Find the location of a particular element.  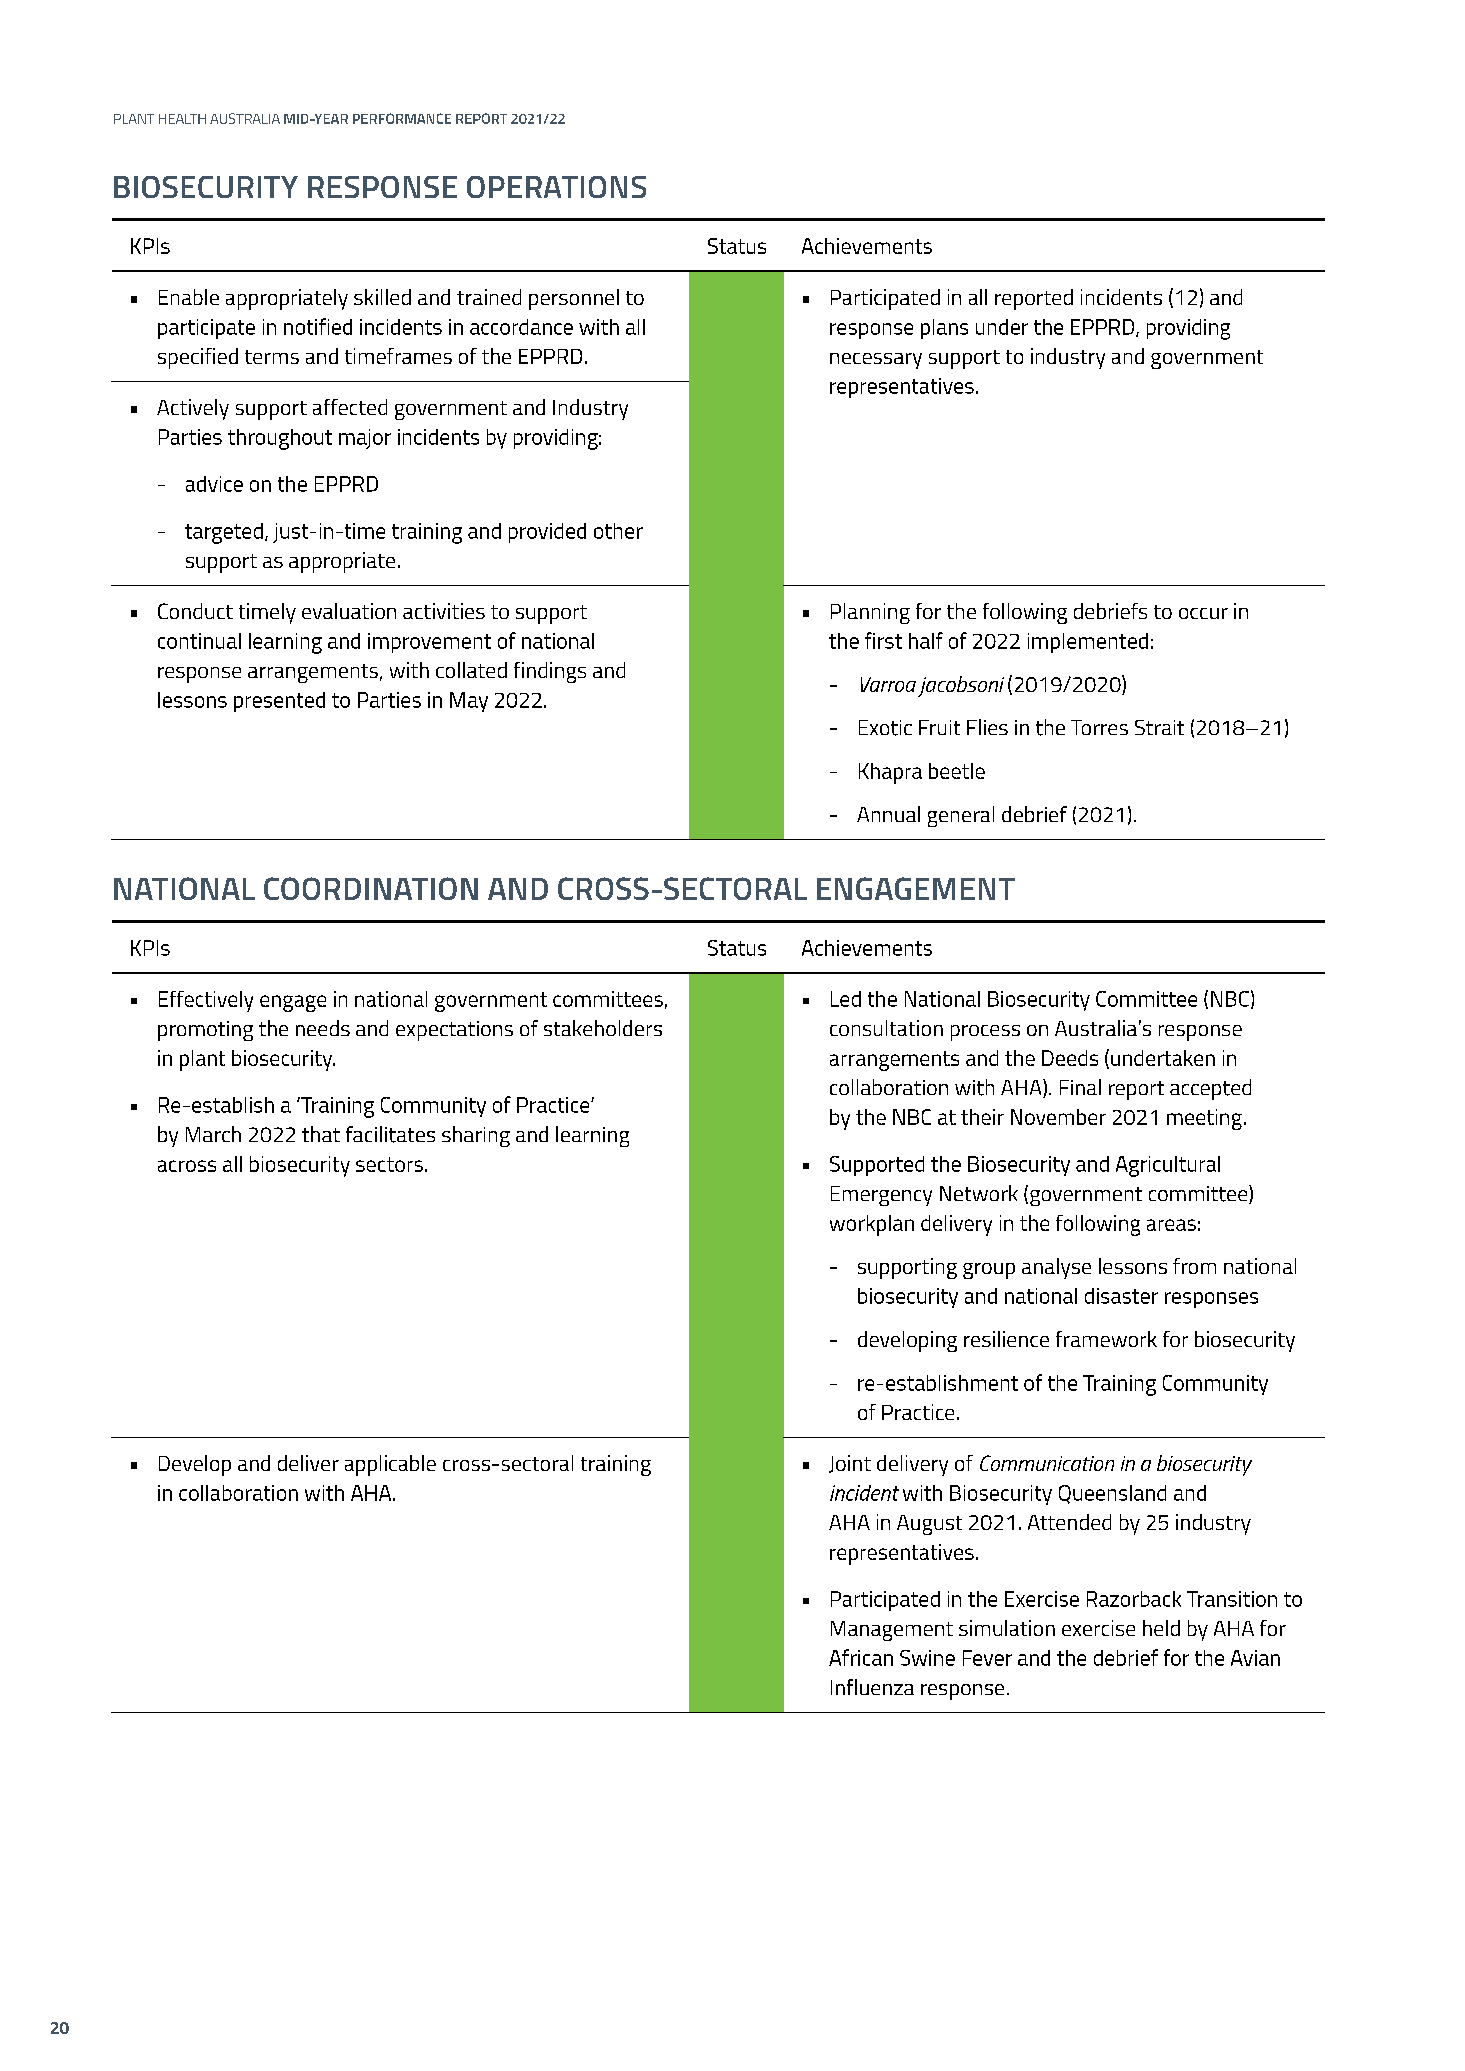

African is located at coordinates (861, 1657).
